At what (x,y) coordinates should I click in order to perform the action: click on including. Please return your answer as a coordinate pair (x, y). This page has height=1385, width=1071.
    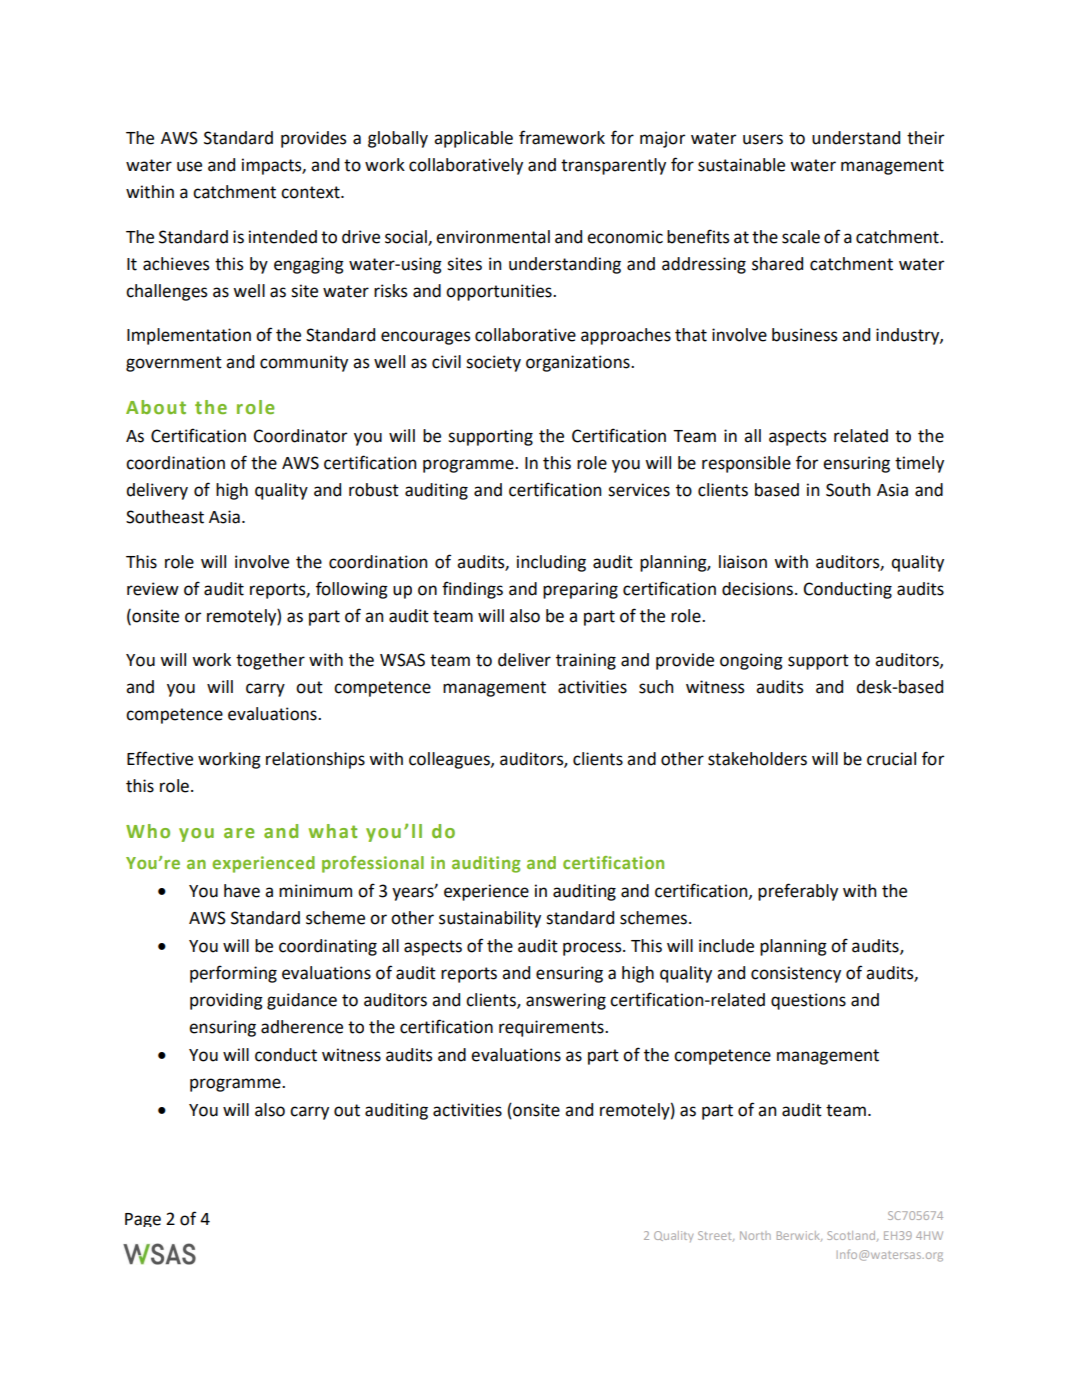
    Looking at the image, I should click on (551, 563).
